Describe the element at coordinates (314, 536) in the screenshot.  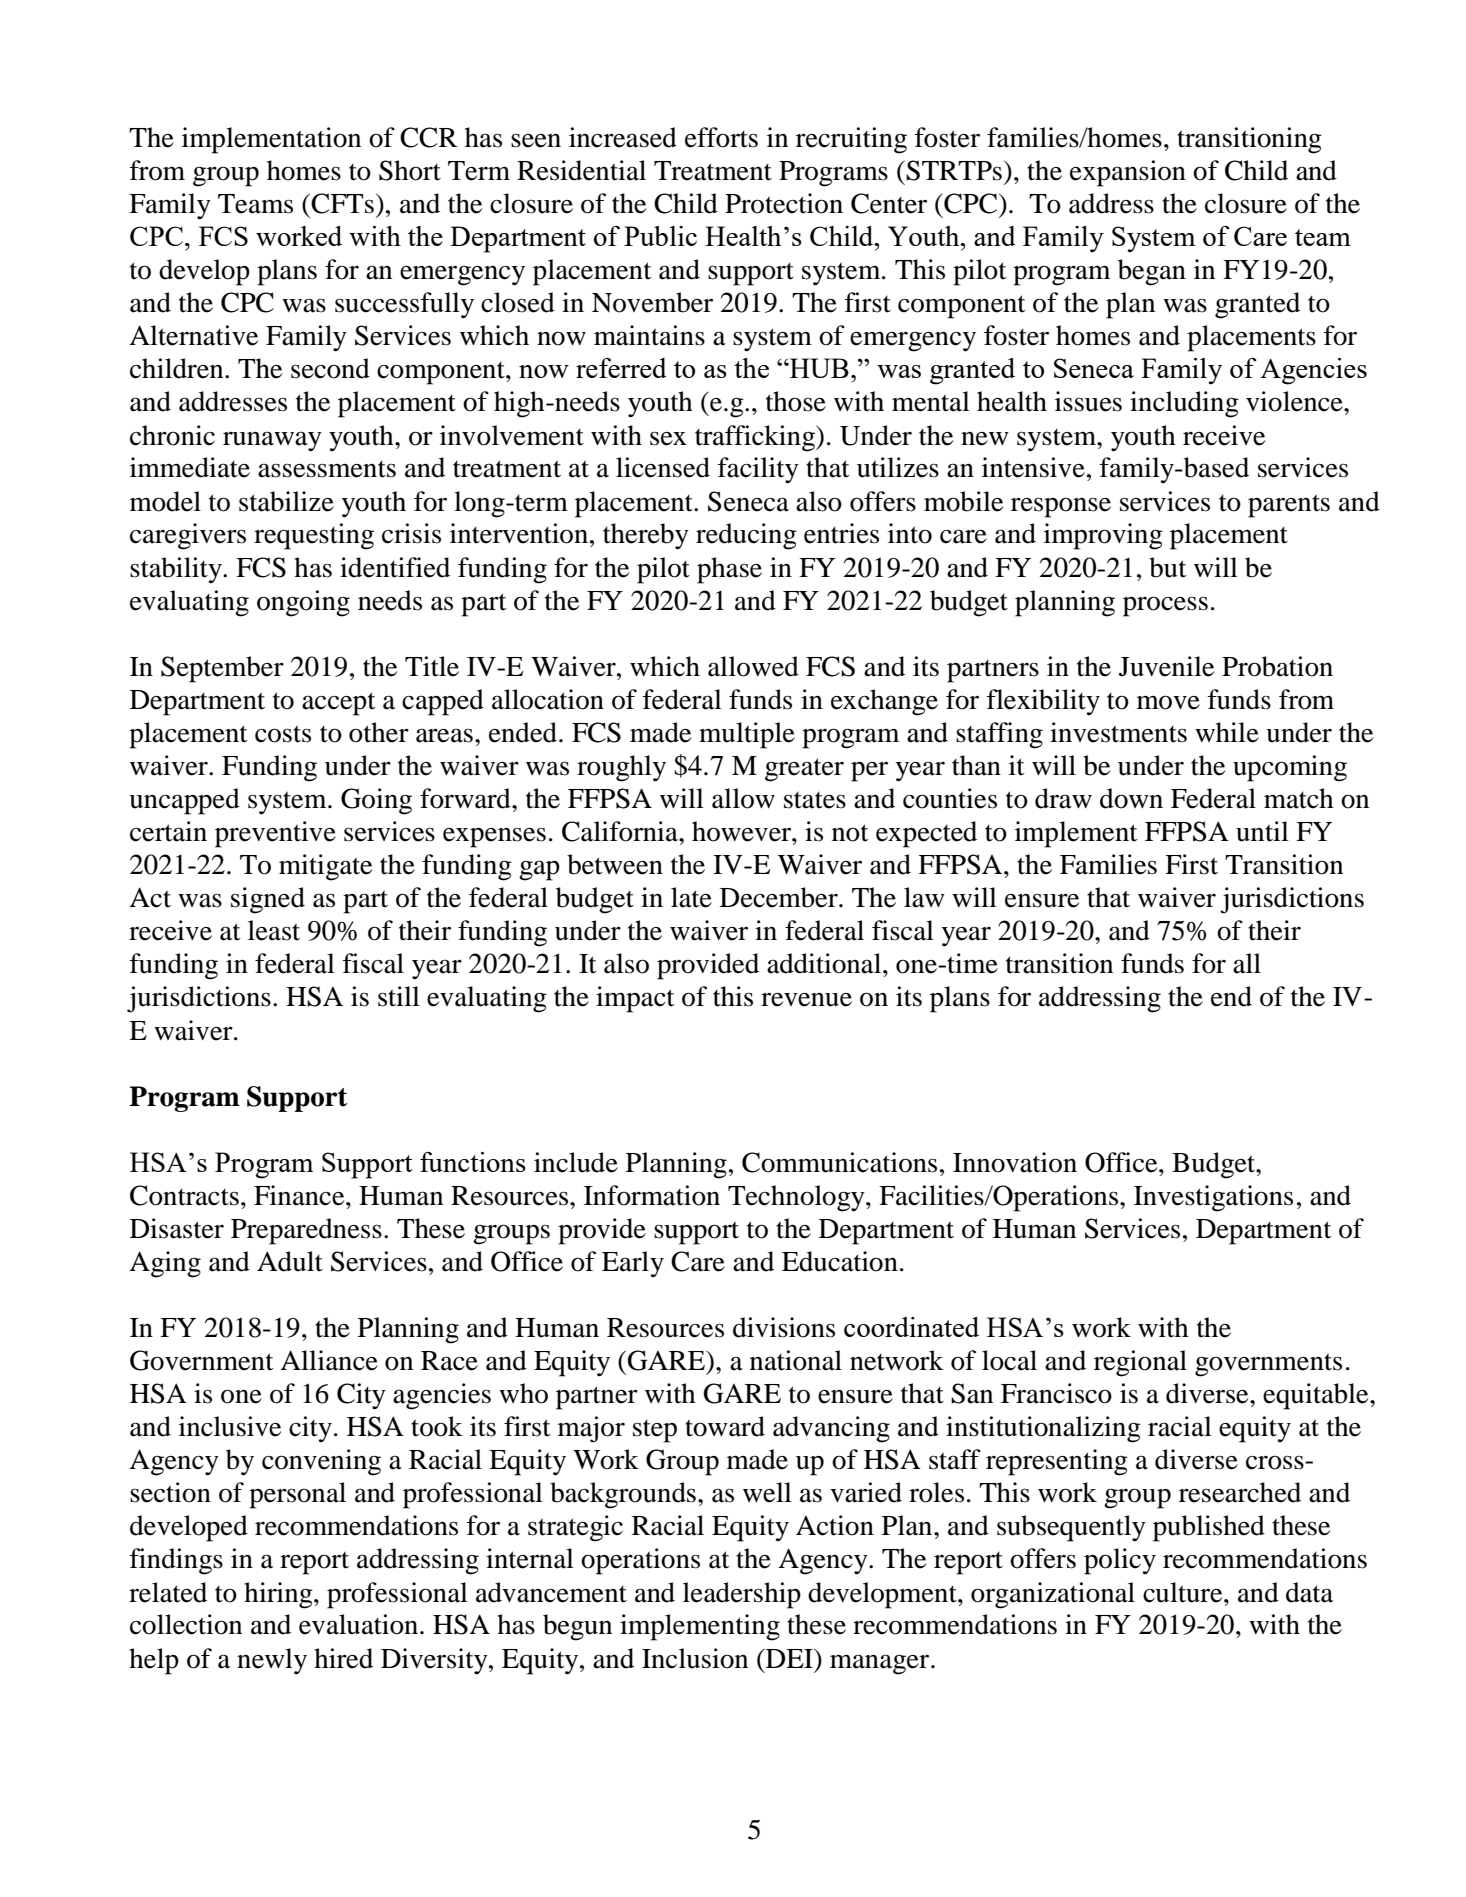
I see `requesting` at that location.
